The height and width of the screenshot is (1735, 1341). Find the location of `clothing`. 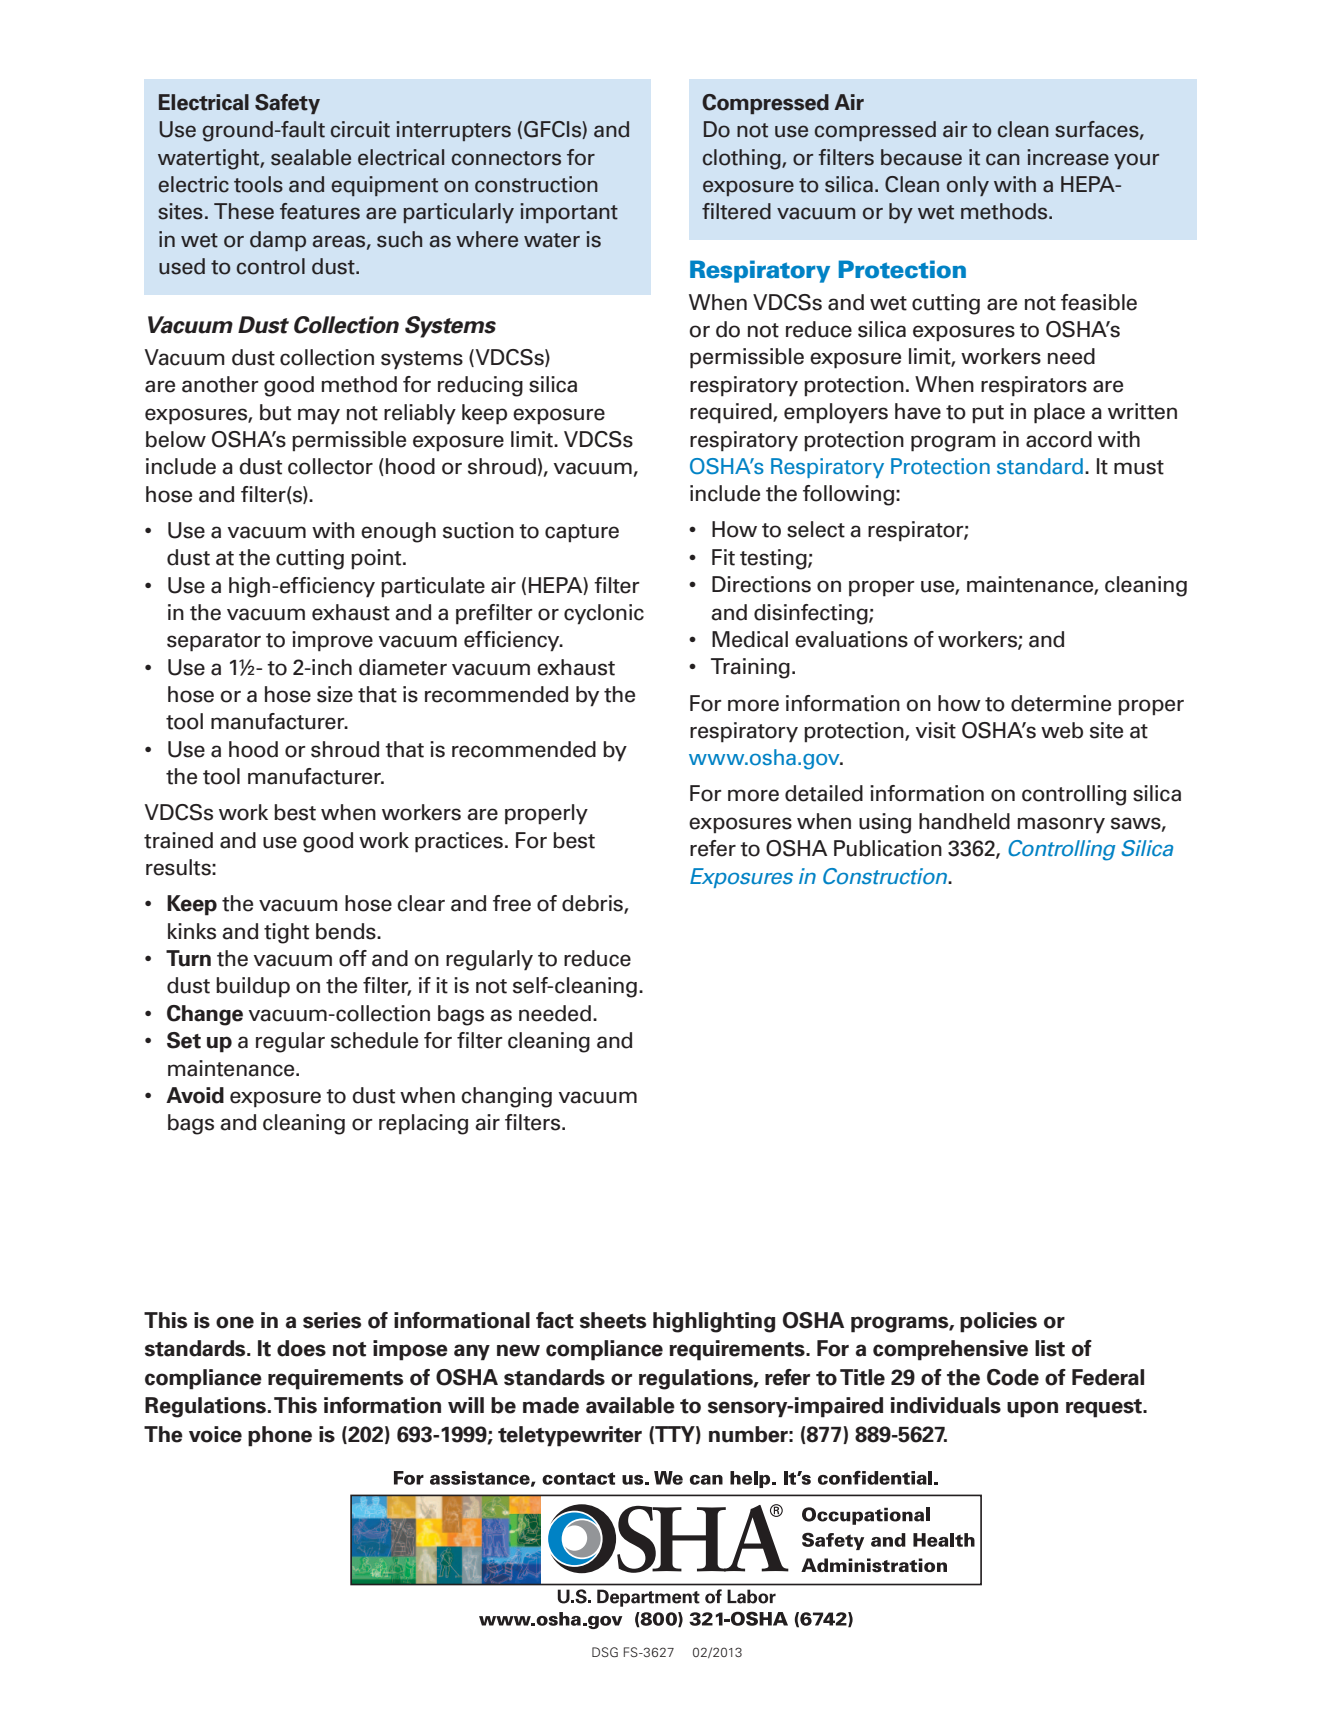

clothing is located at coordinates (743, 159).
